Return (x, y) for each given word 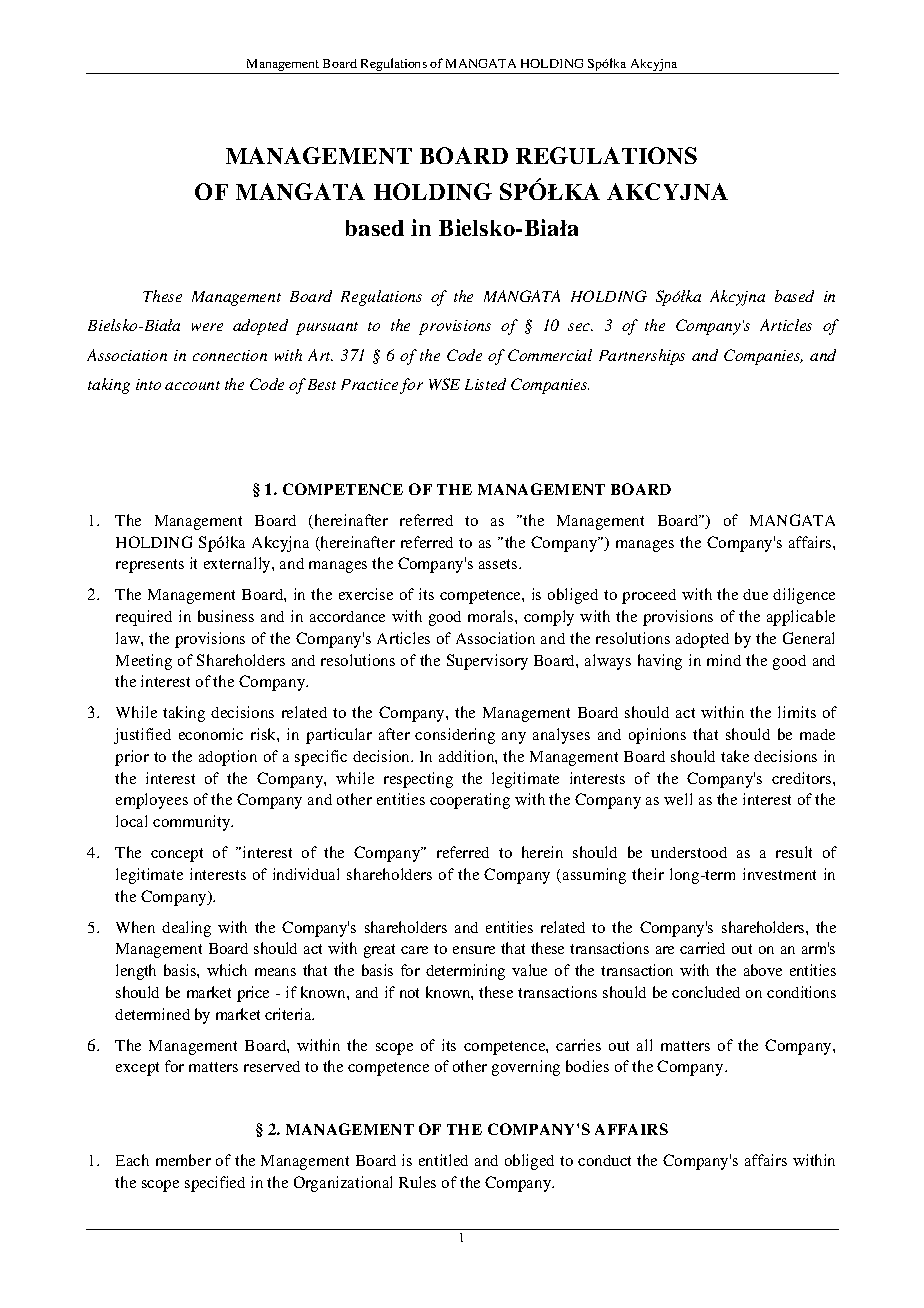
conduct (604, 1160)
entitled (443, 1160)
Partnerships (642, 357)
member (183, 1160)
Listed (485, 384)
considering (455, 736)
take (735, 756)
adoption (228, 758)
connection (230, 355)
